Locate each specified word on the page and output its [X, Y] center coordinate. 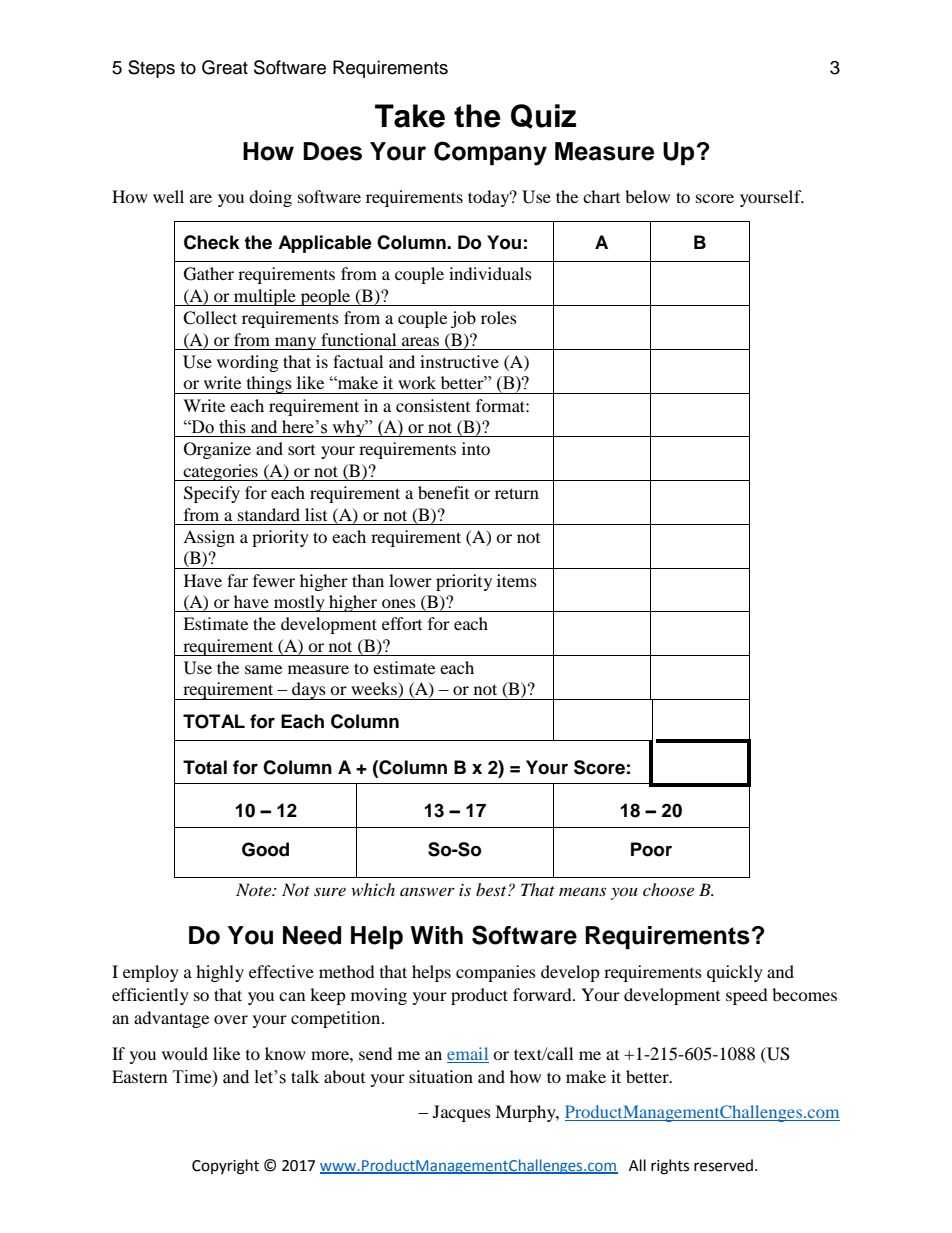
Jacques [462, 1113]
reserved [723, 1165]
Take [410, 116]
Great [225, 67]
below [647, 196]
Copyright [225, 1167]
